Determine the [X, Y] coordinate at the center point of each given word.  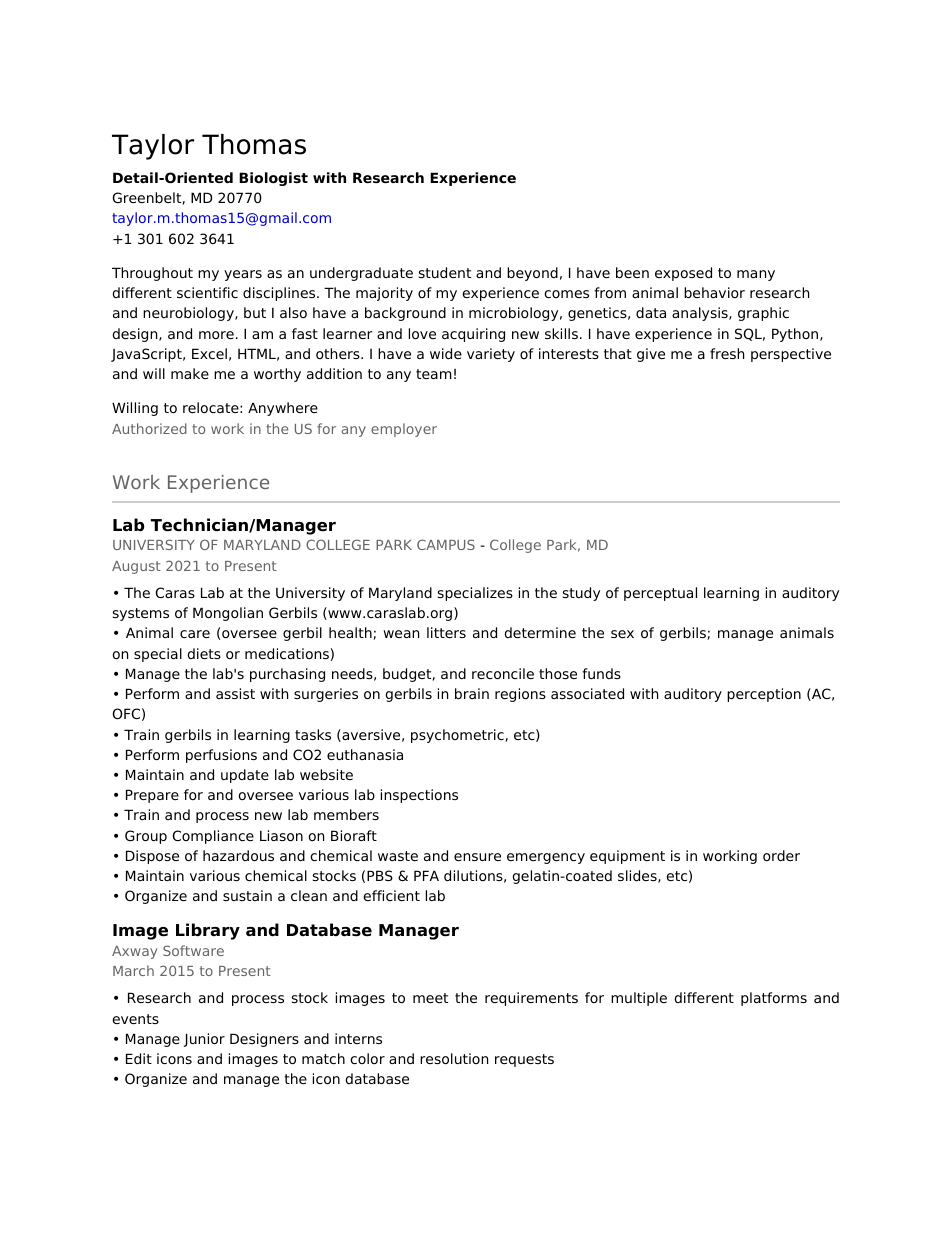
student [445, 272]
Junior [204, 1040]
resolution [454, 1058]
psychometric [458, 736]
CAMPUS [446, 544]
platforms [774, 999]
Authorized [149, 428]
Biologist [273, 179]
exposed [683, 274]
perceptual [660, 594]
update [245, 776]
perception [764, 695]
